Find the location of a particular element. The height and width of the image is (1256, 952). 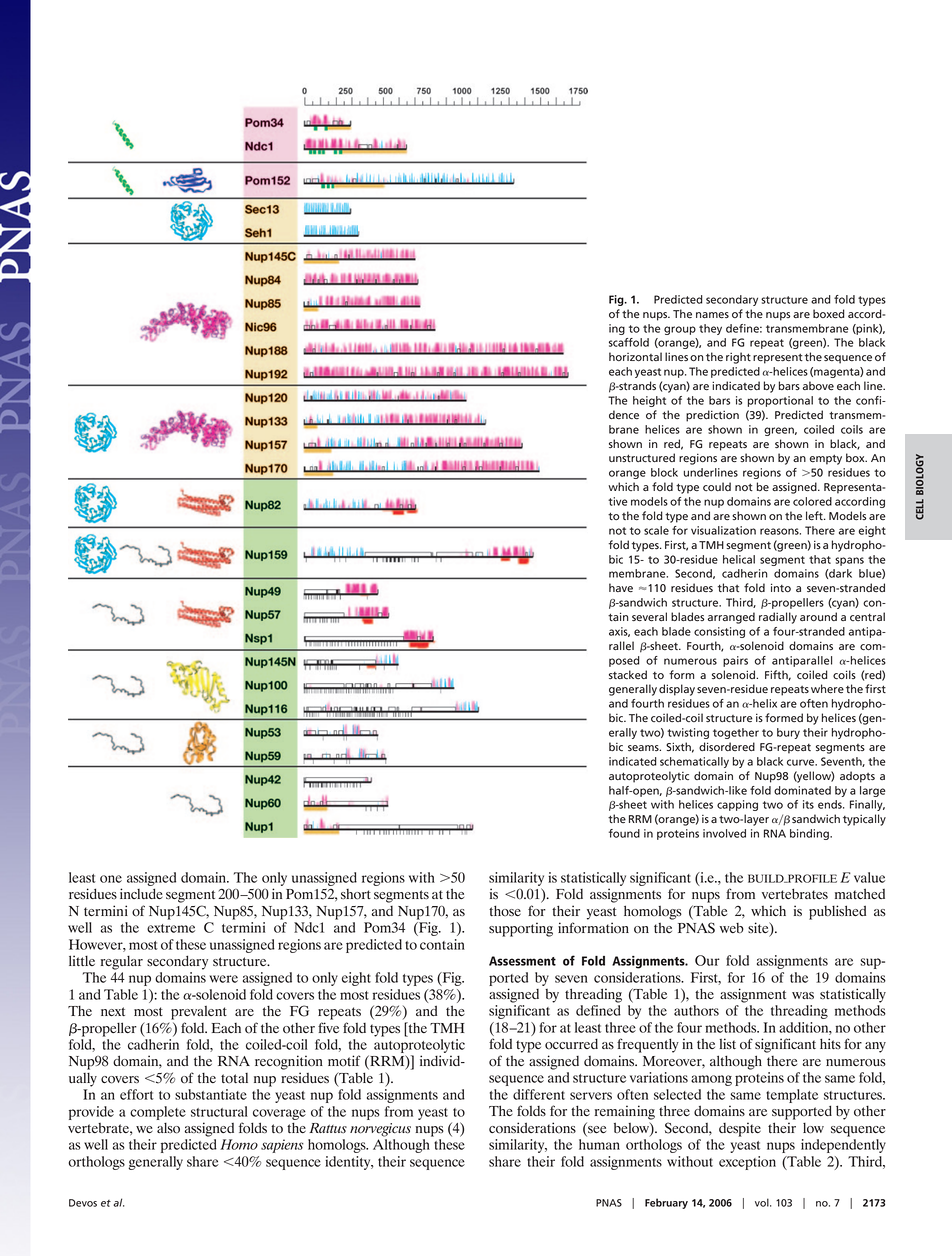

colored is located at coordinates (812, 501).
